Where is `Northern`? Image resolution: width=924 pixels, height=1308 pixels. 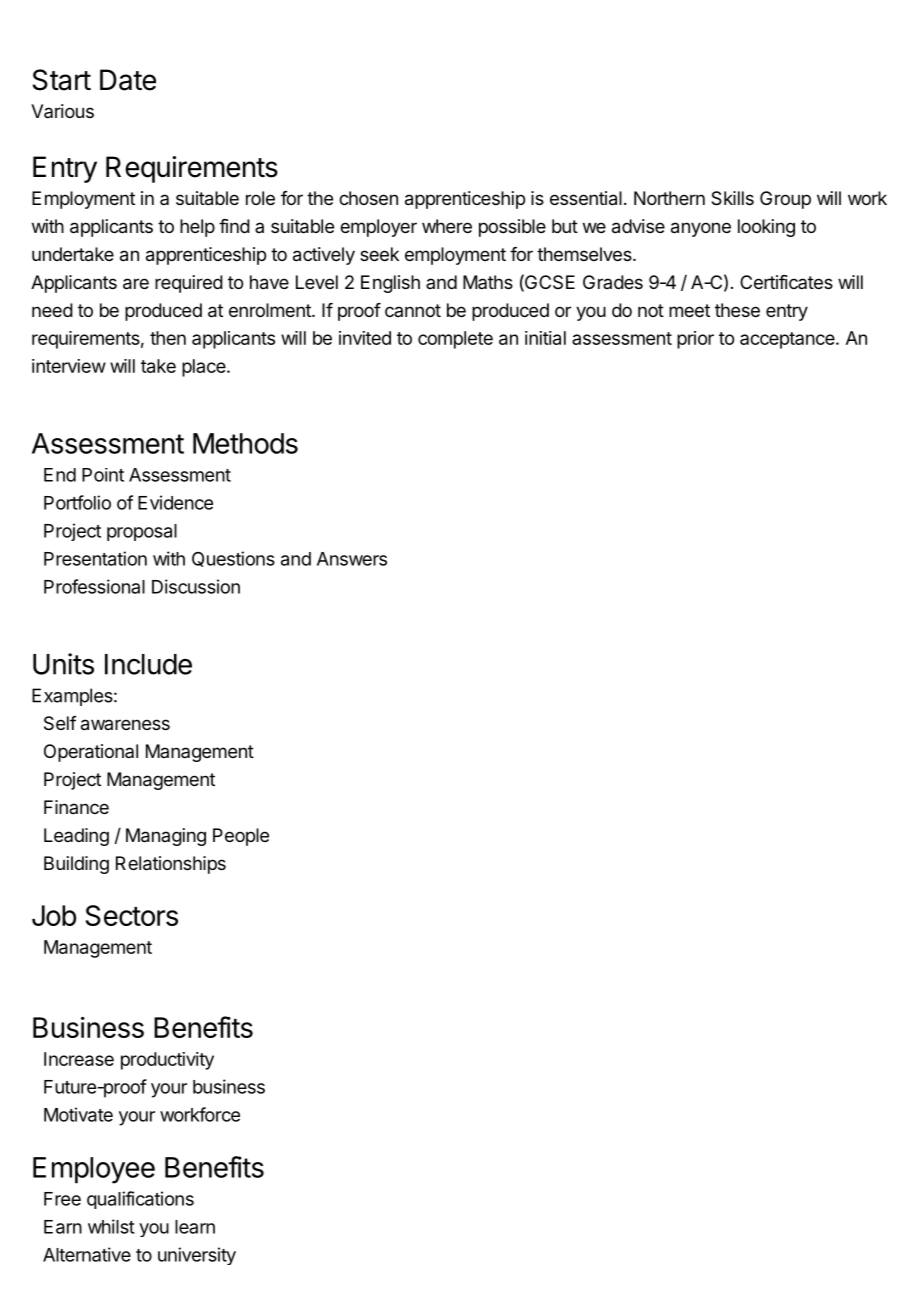 Northern is located at coordinates (669, 198).
